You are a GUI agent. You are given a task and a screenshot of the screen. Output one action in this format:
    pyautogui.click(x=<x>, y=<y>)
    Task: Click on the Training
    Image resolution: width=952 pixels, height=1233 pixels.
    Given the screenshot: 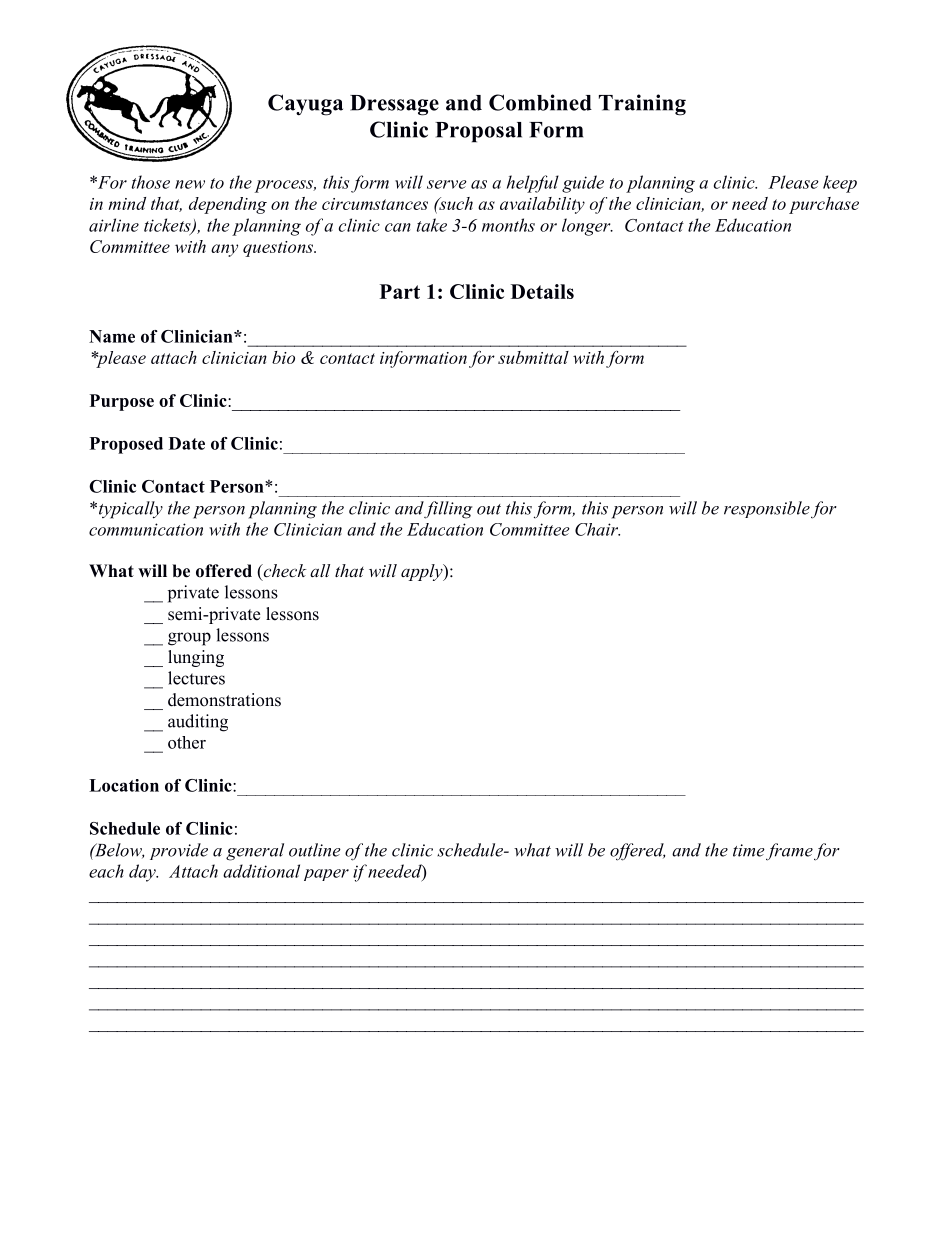 What is the action you would take?
    pyautogui.click(x=642, y=105)
